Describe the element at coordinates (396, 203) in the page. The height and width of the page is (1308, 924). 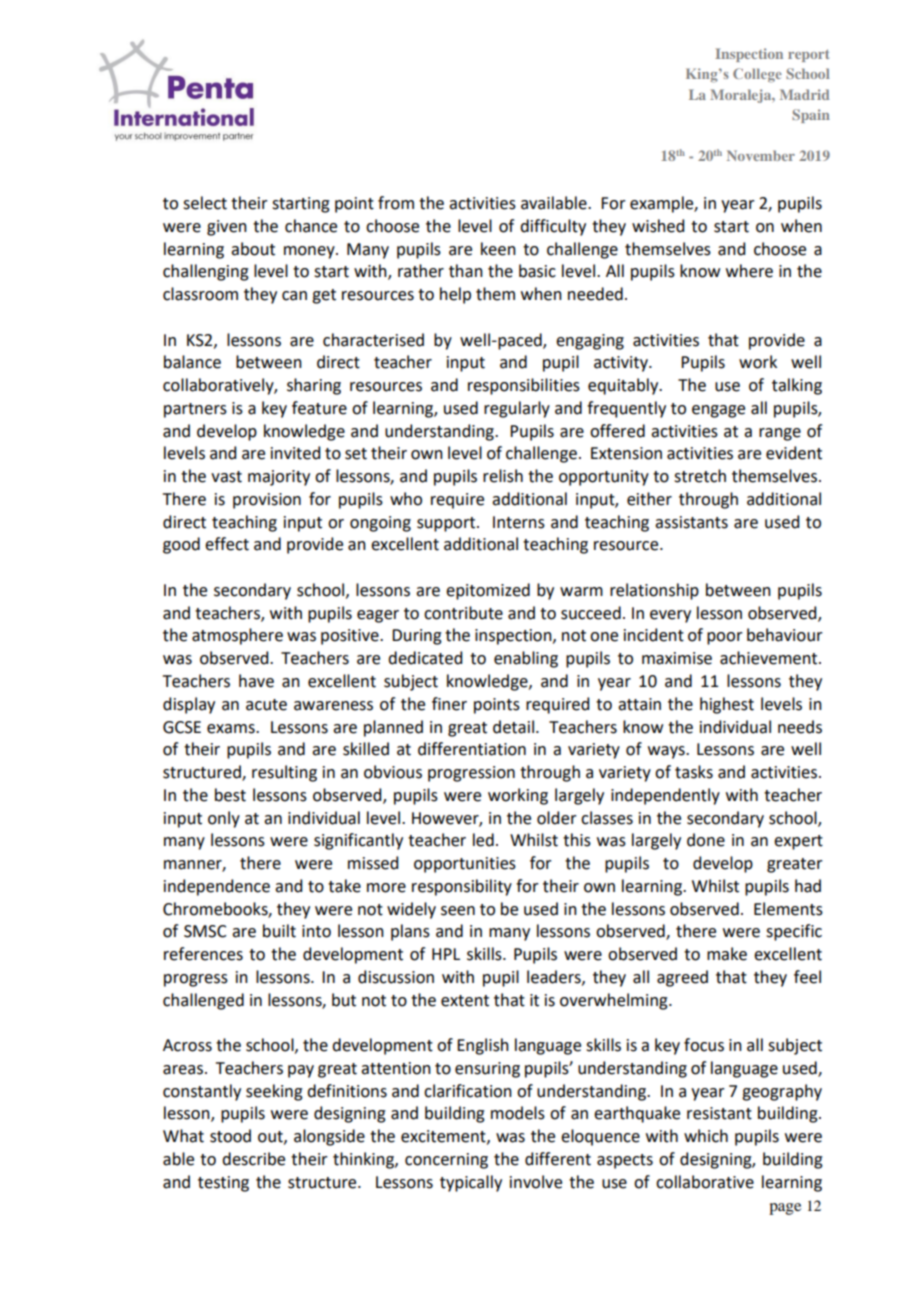
I see `from` at that location.
